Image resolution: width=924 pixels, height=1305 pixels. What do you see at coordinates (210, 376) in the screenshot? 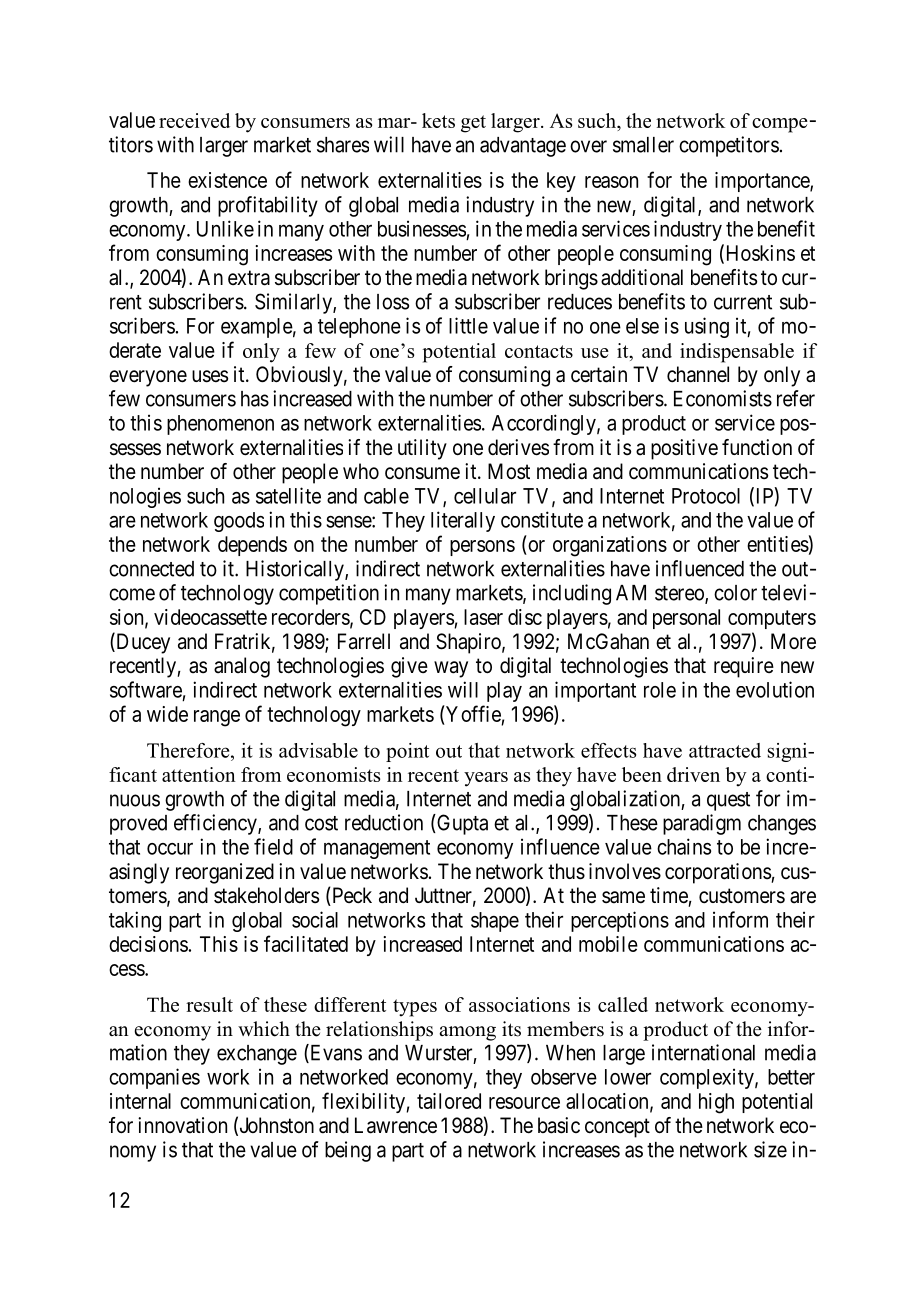
I see `uses` at bounding box center [210, 376].
